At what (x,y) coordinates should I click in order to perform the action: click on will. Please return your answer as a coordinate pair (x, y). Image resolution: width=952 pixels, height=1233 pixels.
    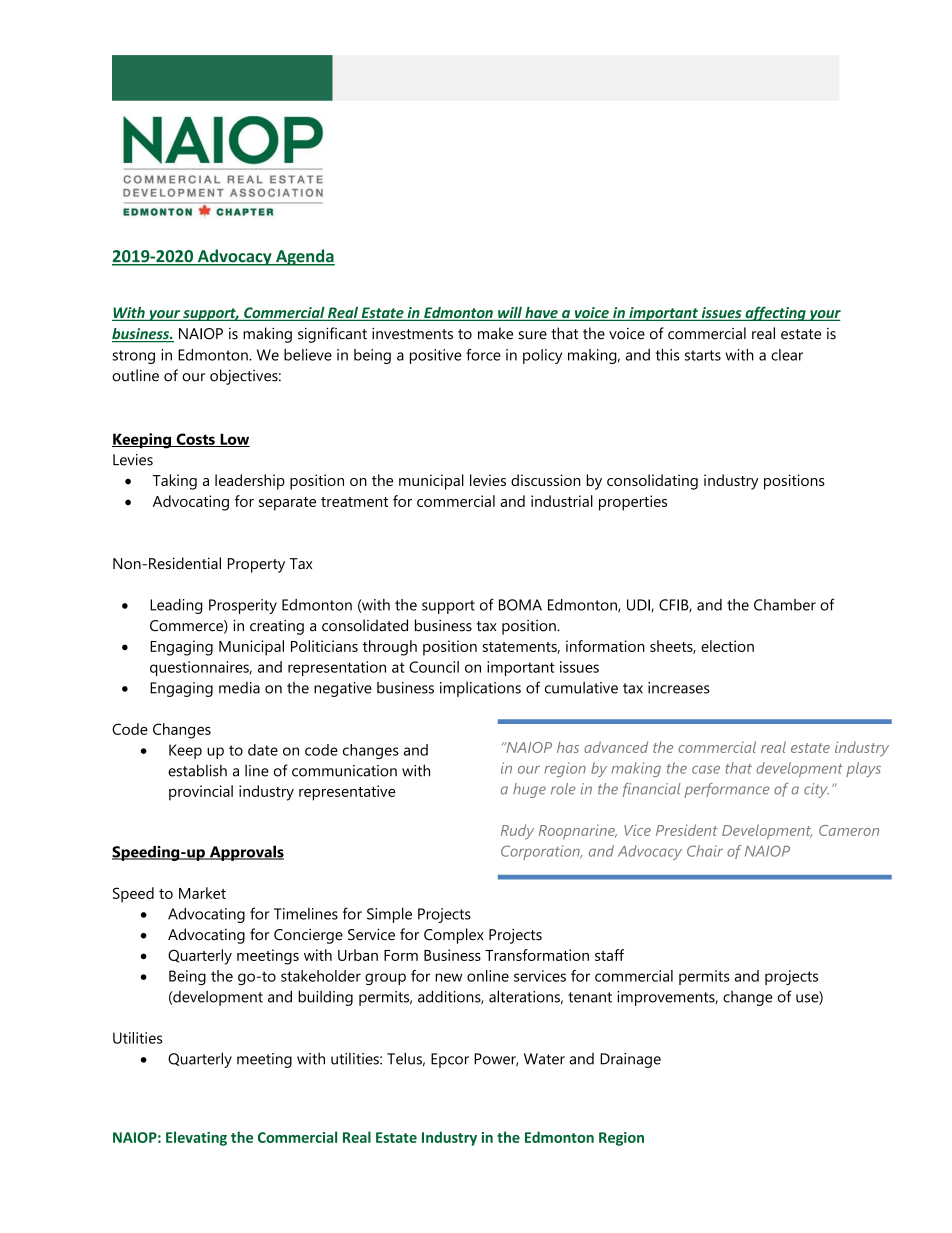
    Looking at the image, I should click on (510, 313).
